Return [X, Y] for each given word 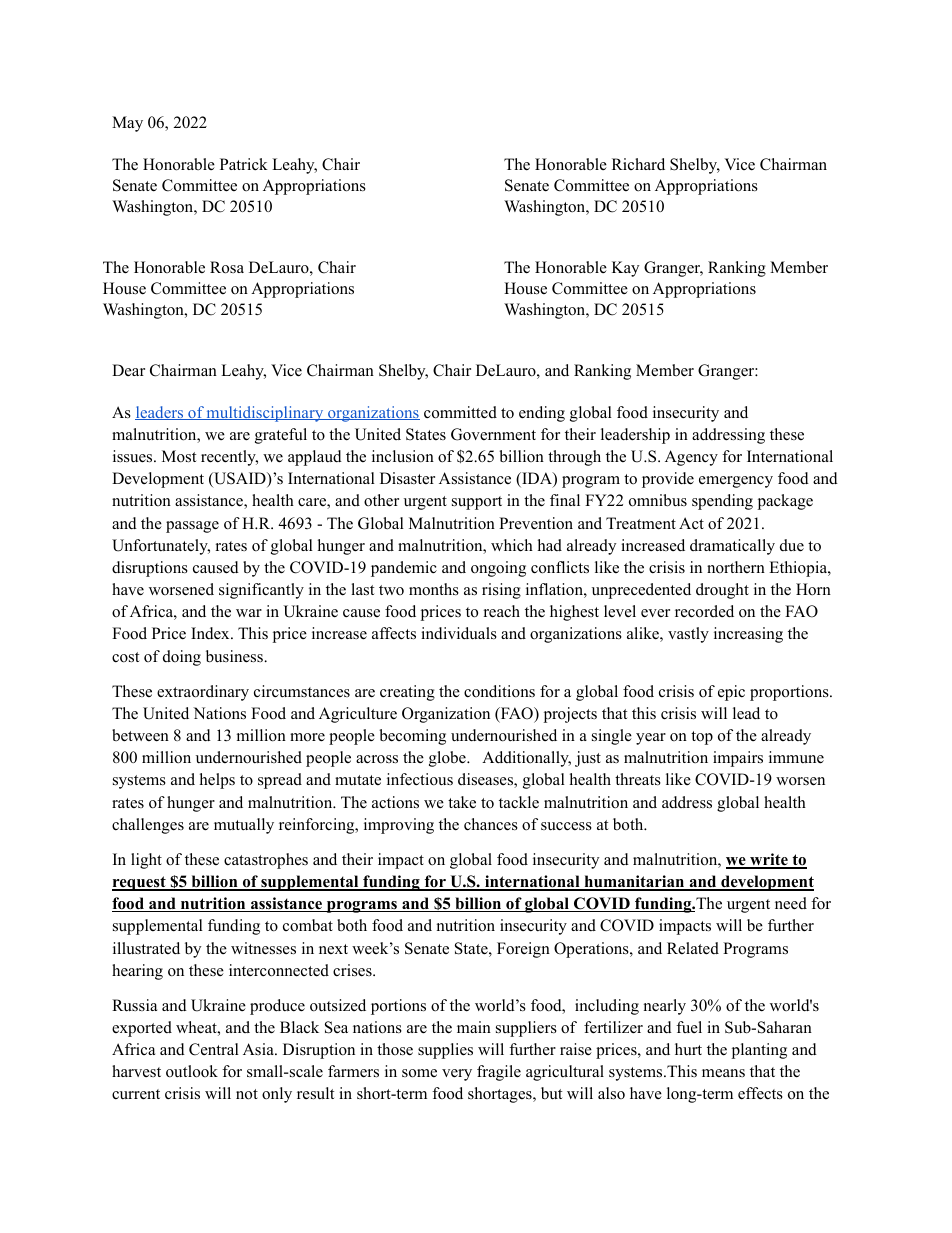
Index [211, 633]
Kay [625, 269]
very [457, 1075]
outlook [192, 1071]
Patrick [244, 164]
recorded [704, 611]
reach [502, 611]
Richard [638, 164]
